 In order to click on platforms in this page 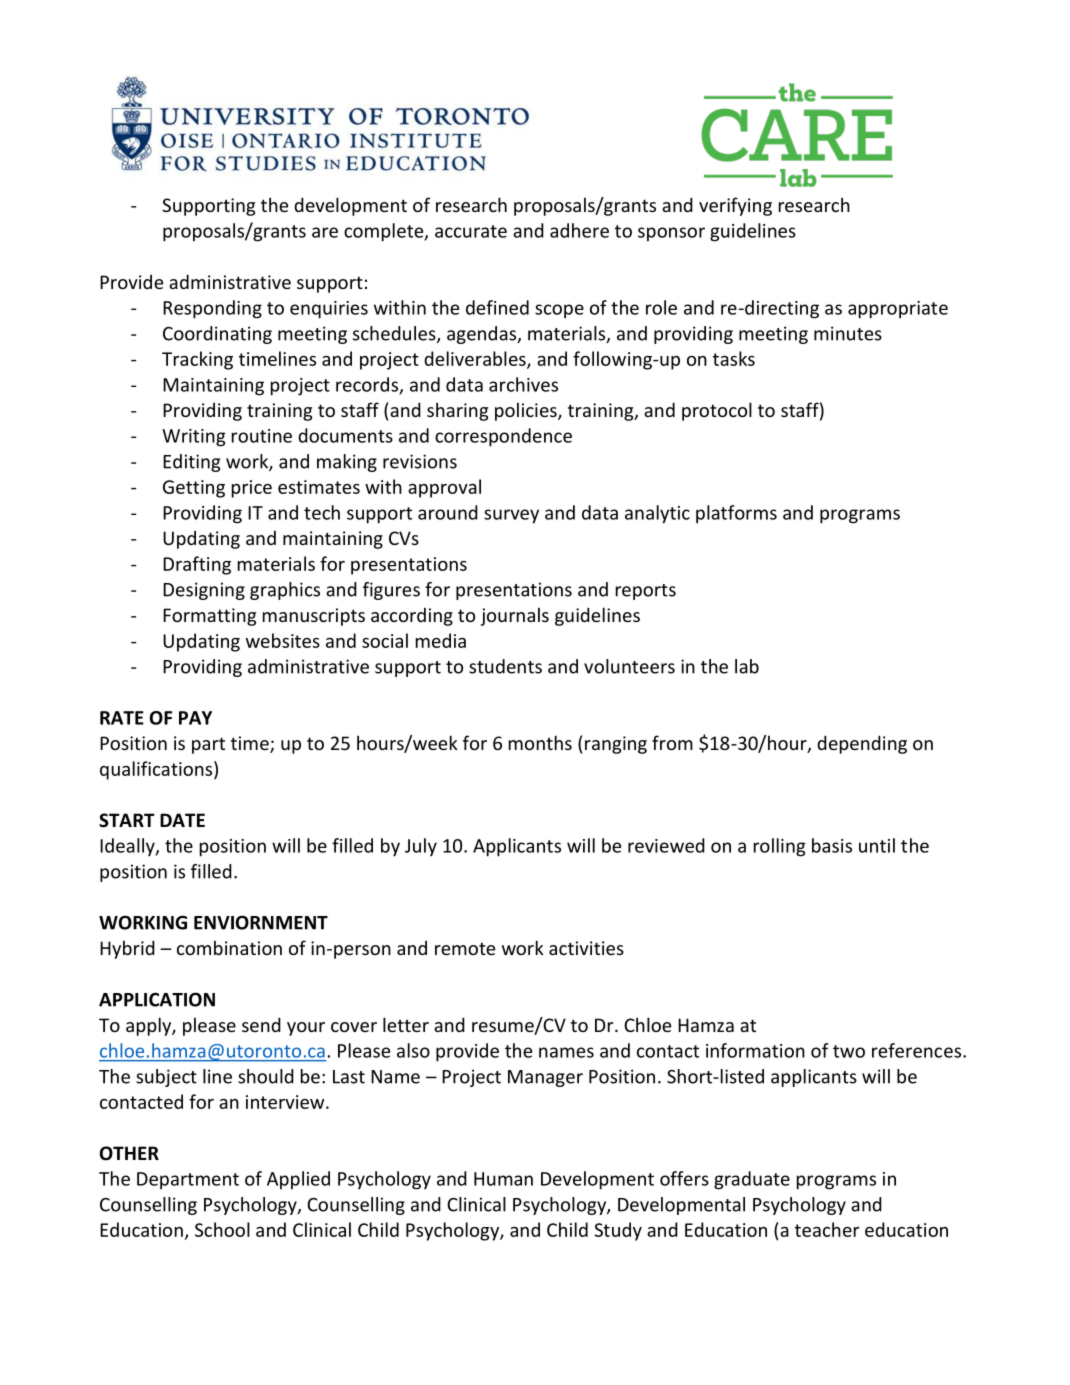, I will do `click(736, 514)`.
